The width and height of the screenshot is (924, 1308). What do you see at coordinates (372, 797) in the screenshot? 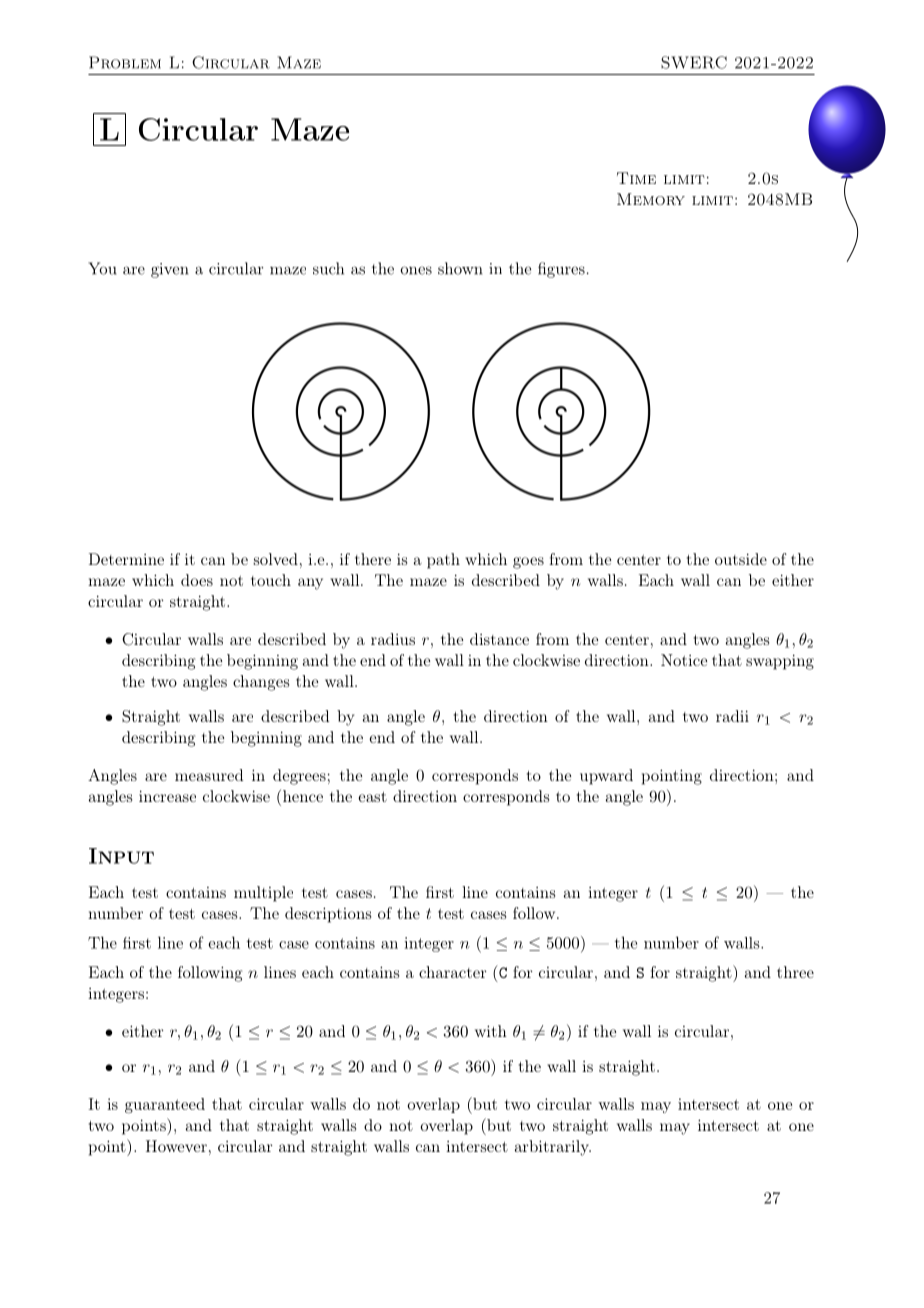
I see `east` at bounding box center [372, 797].
